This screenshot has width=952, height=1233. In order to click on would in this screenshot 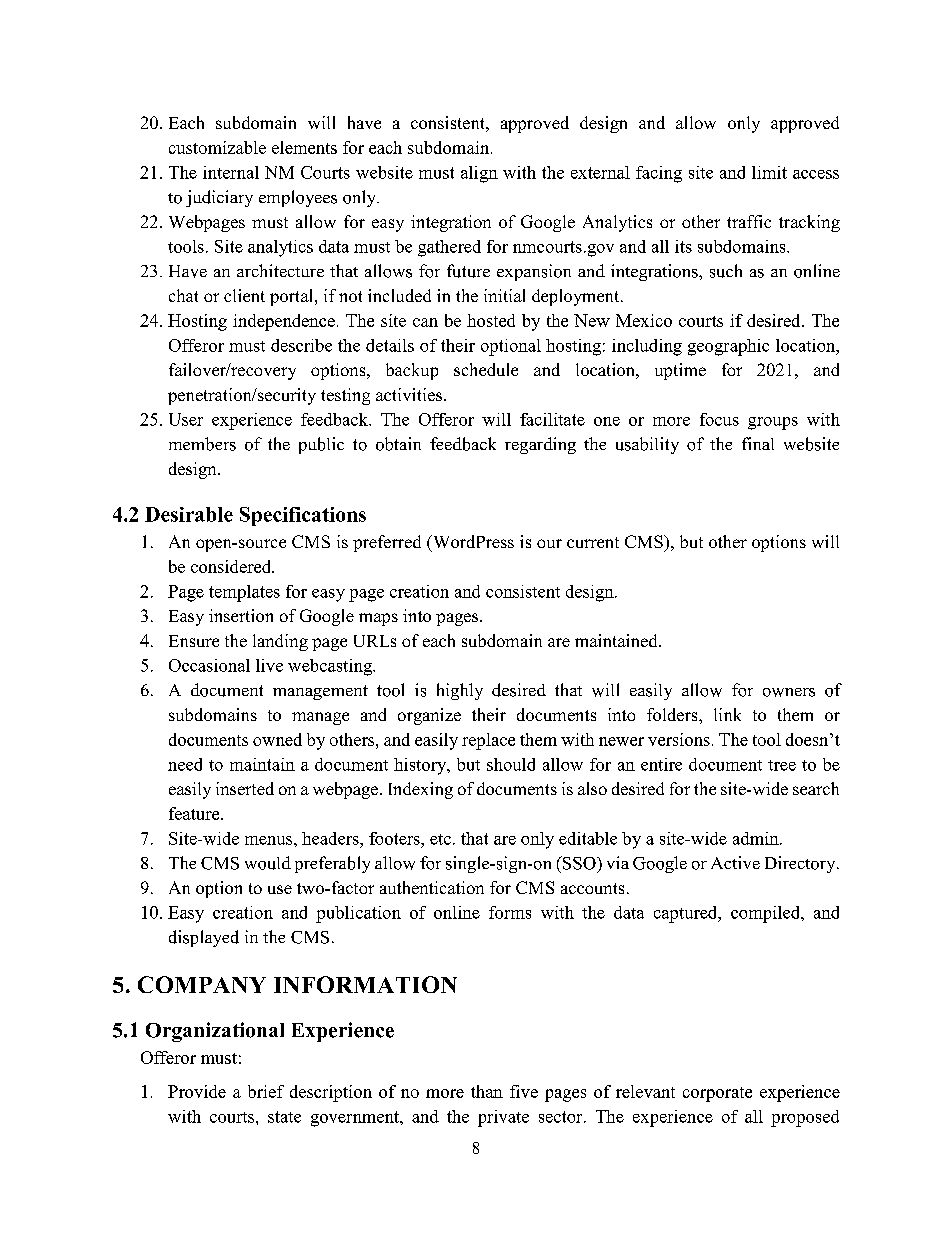, I will do `click(268, 863)`.
